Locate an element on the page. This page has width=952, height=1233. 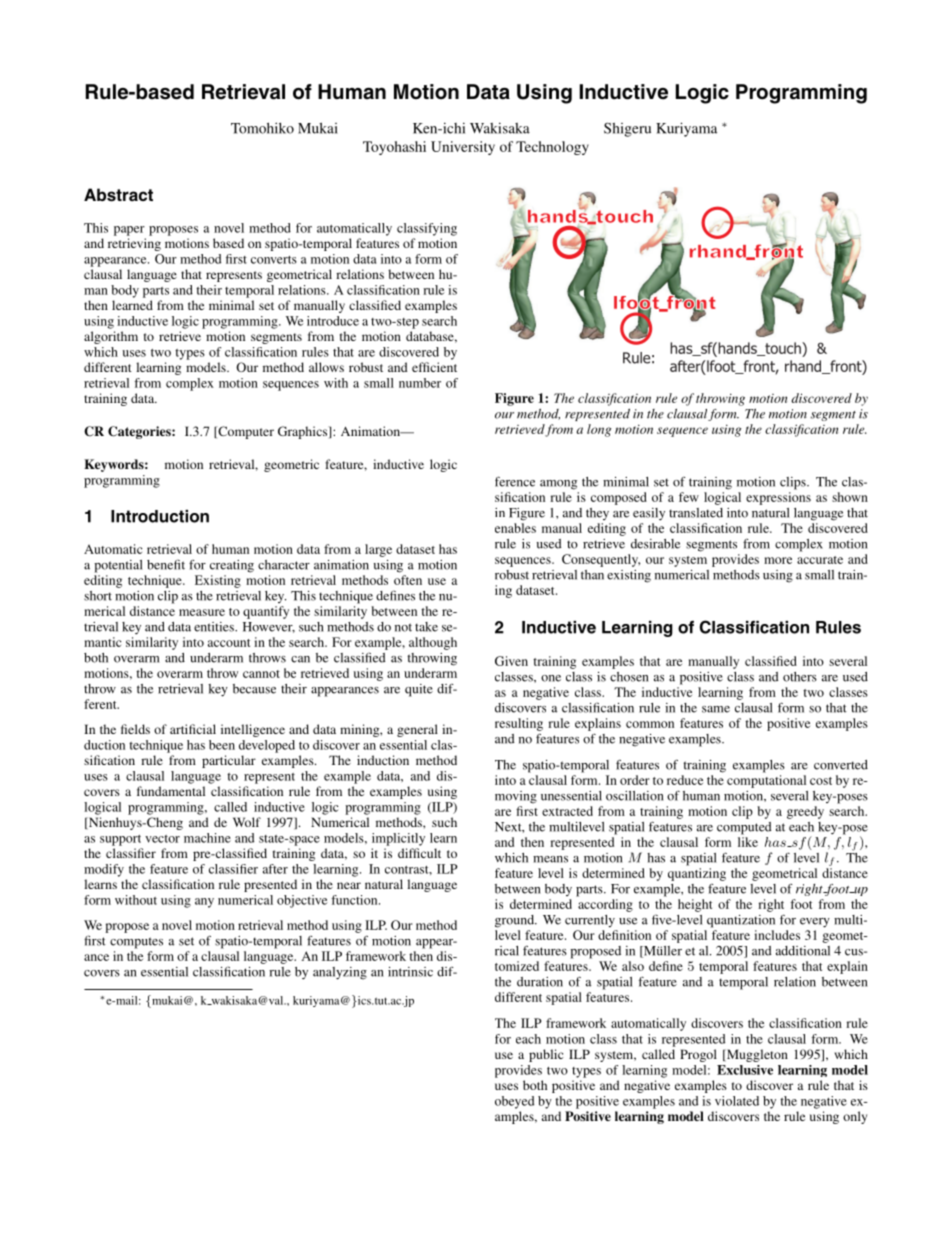
Computer is located at coordinates (245, 432).
